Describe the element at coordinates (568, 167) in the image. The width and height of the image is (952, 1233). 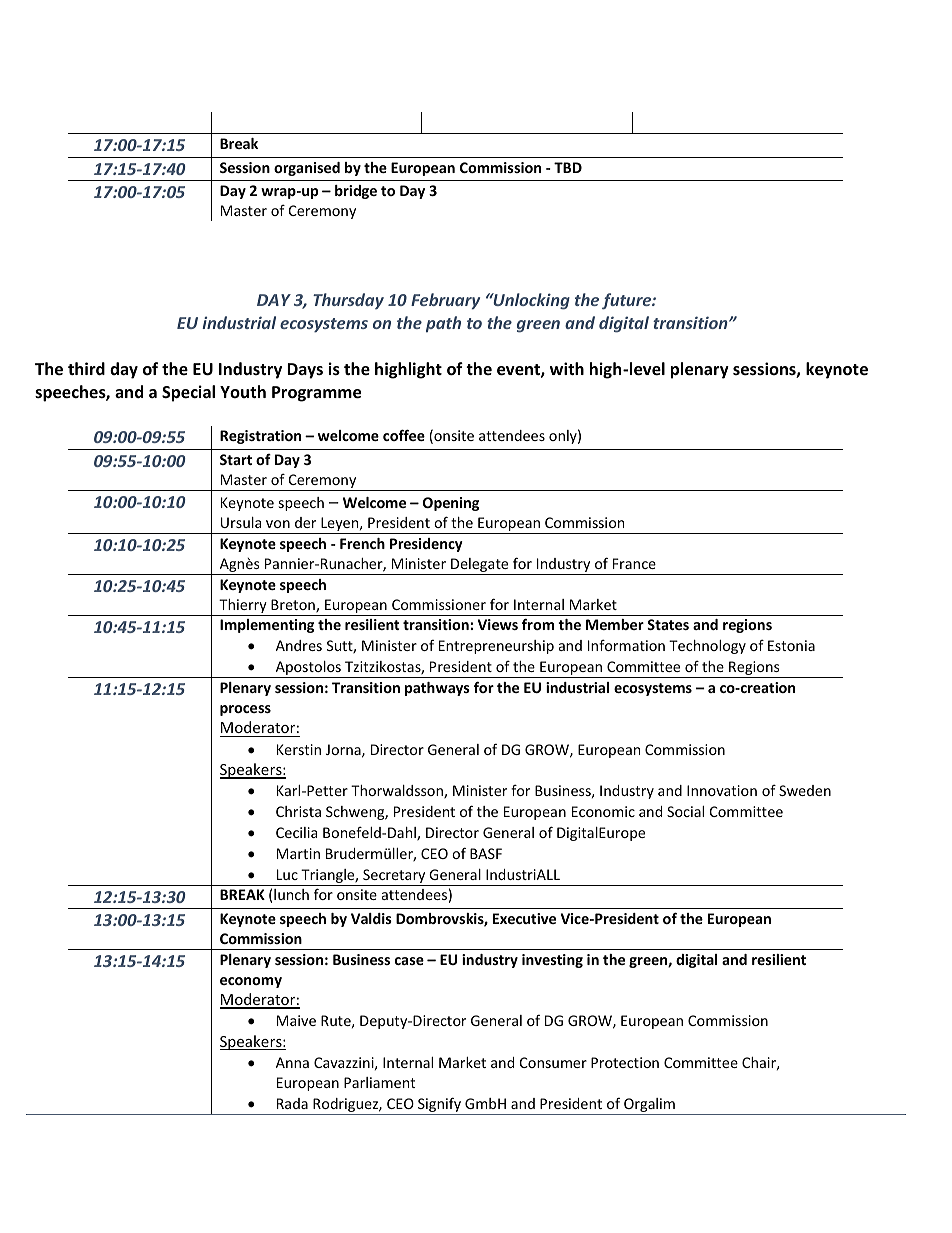
I see `TBD` at that location.
